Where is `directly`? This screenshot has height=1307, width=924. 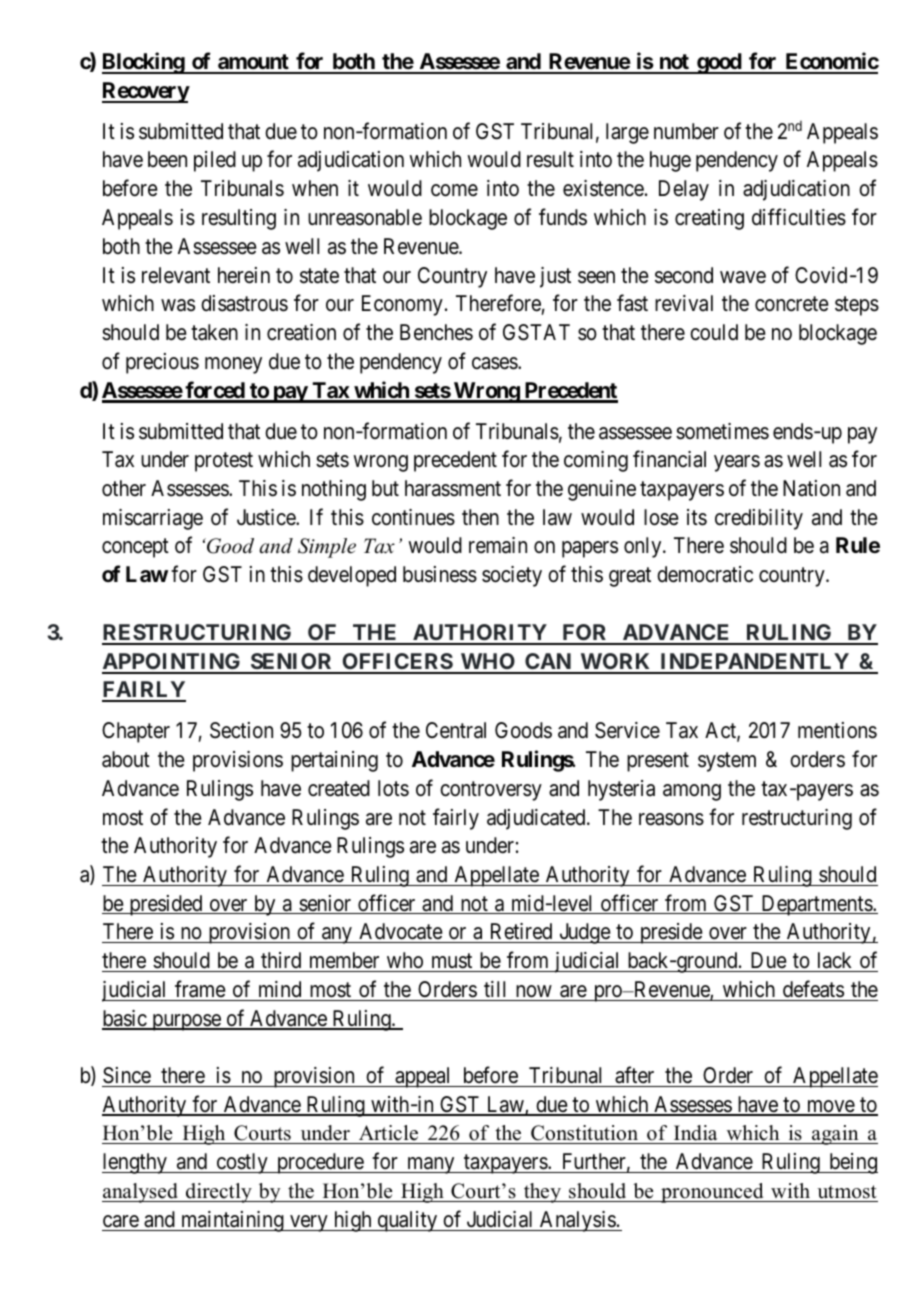 directly is located at coordinates (219, 1193).
